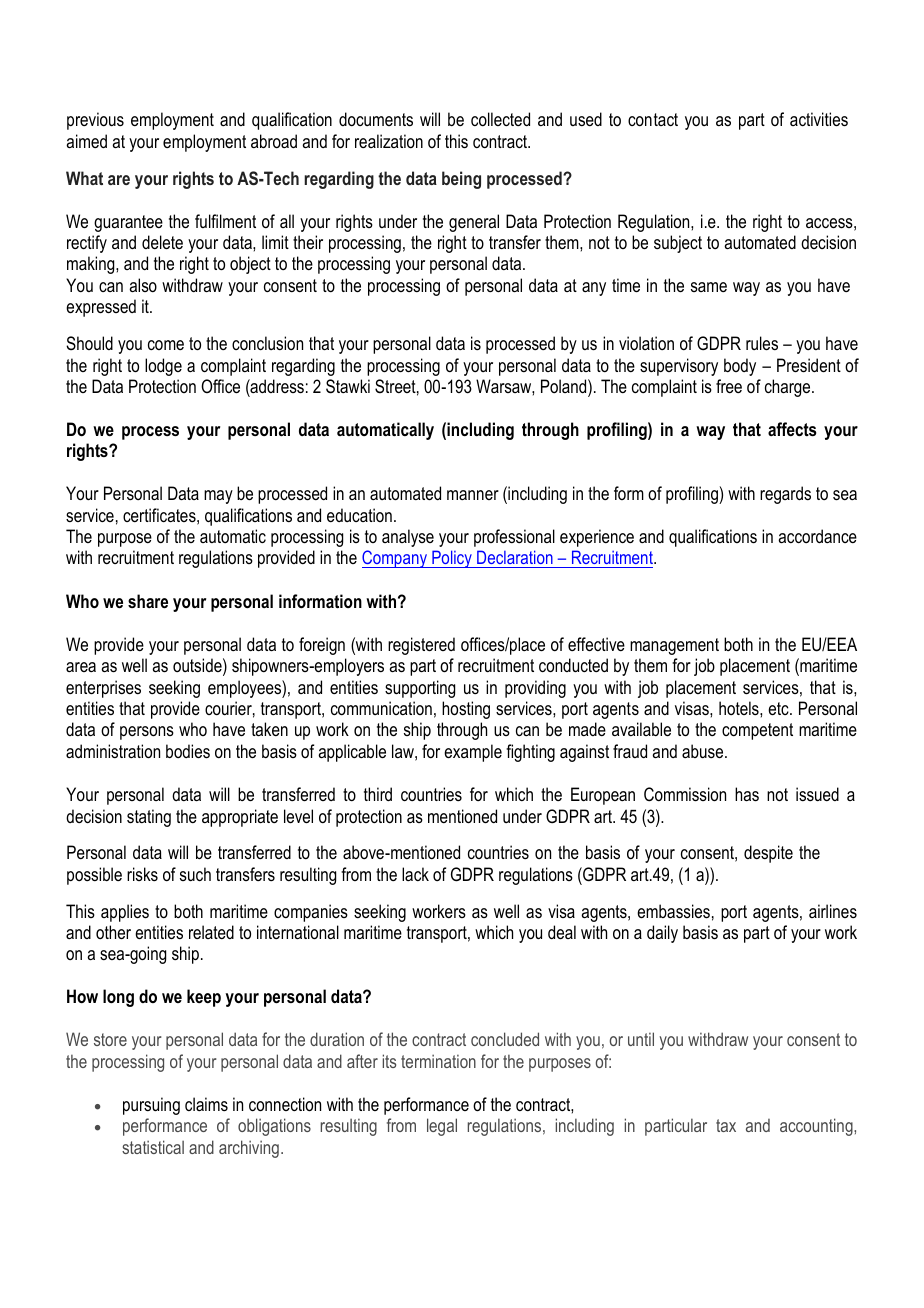 This screenshot has width=924, height=1308. What do you see at coordinates (148, 601) in the screenshot?
I see `share` at bounding box center [148, 601].
